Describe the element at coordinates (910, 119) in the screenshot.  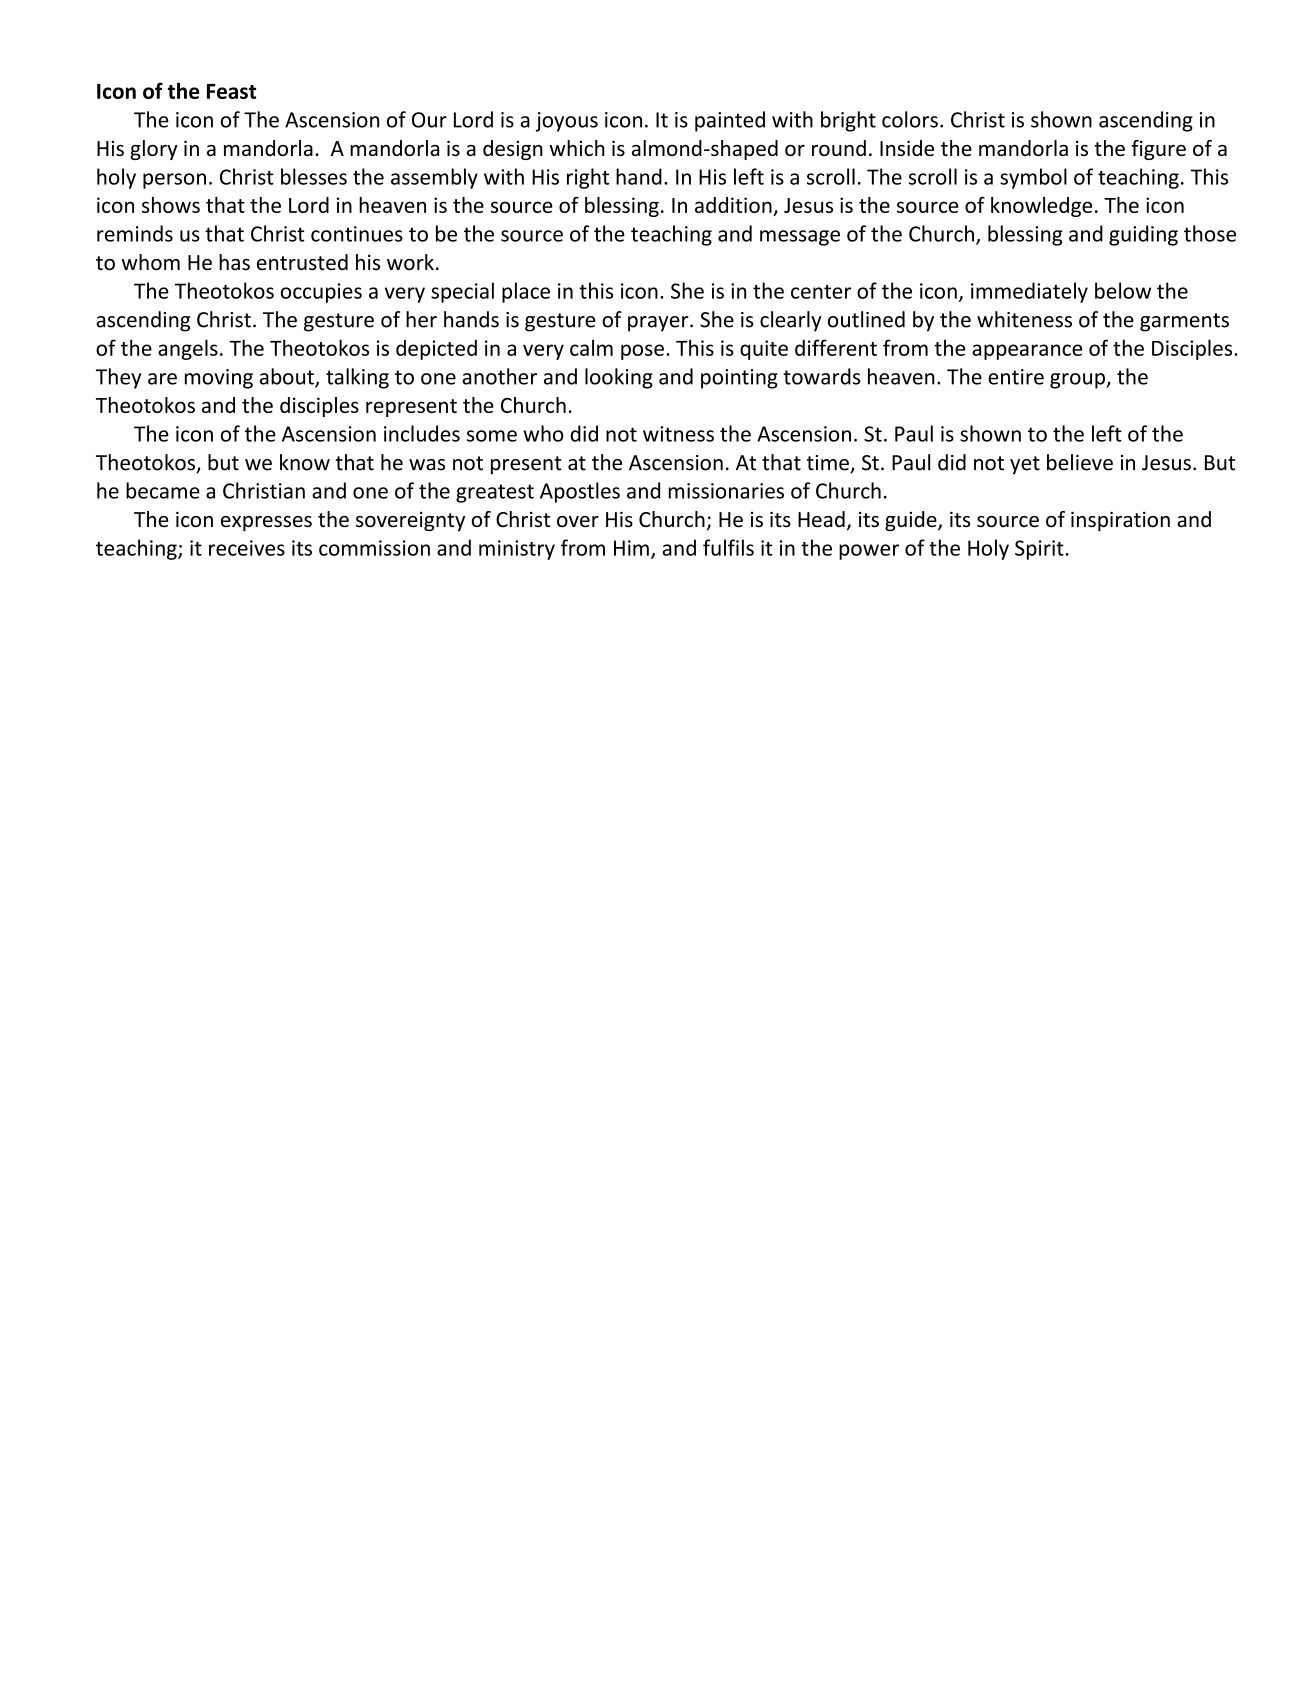
I see `colors` at that location.
